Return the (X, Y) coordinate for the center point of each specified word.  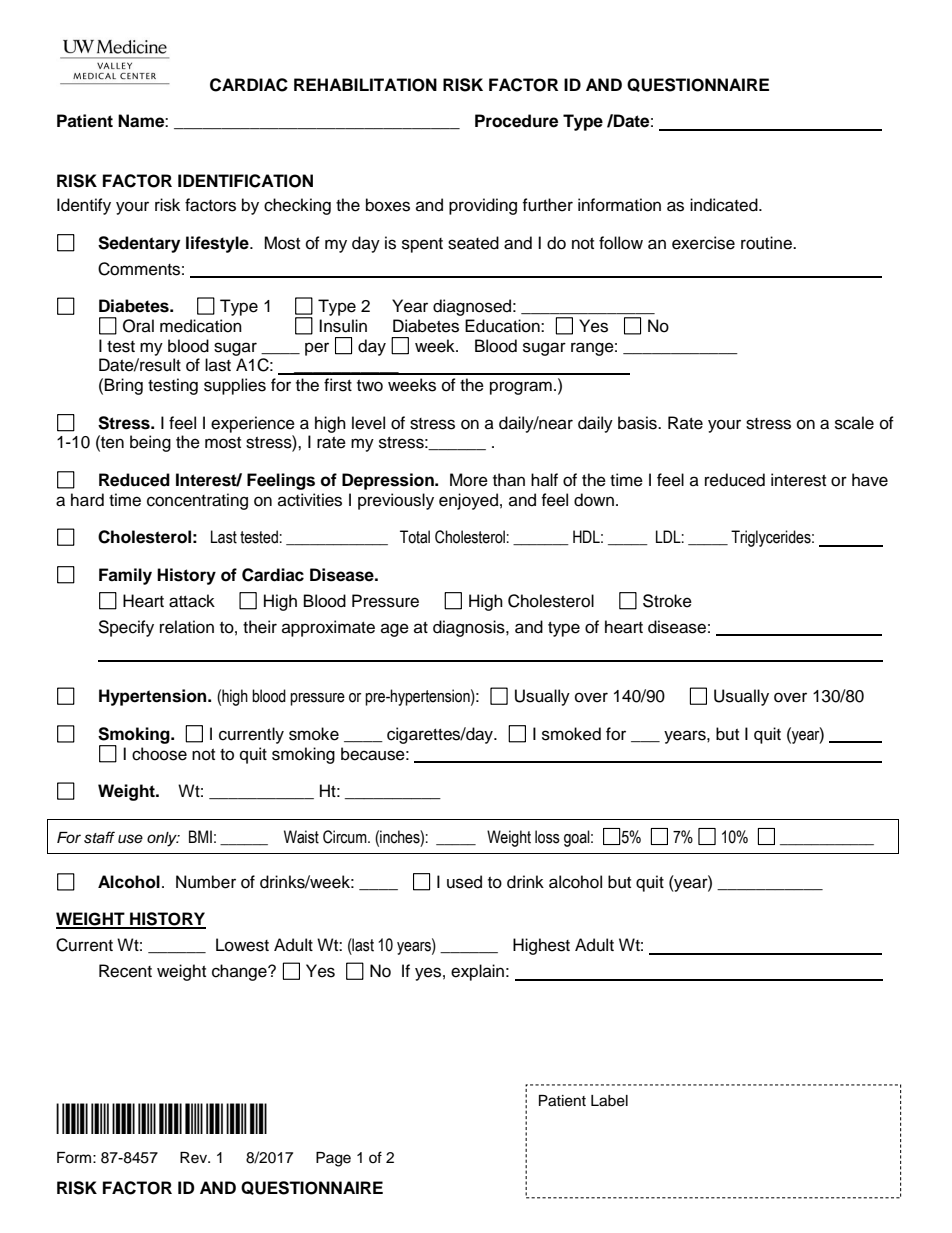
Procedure (516, 121)
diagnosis (470, 628)
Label (609, 1101)
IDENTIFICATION (245, 181)
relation (187, 627)
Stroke (667, 601)
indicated (725, 205)
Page (333, 1159)
